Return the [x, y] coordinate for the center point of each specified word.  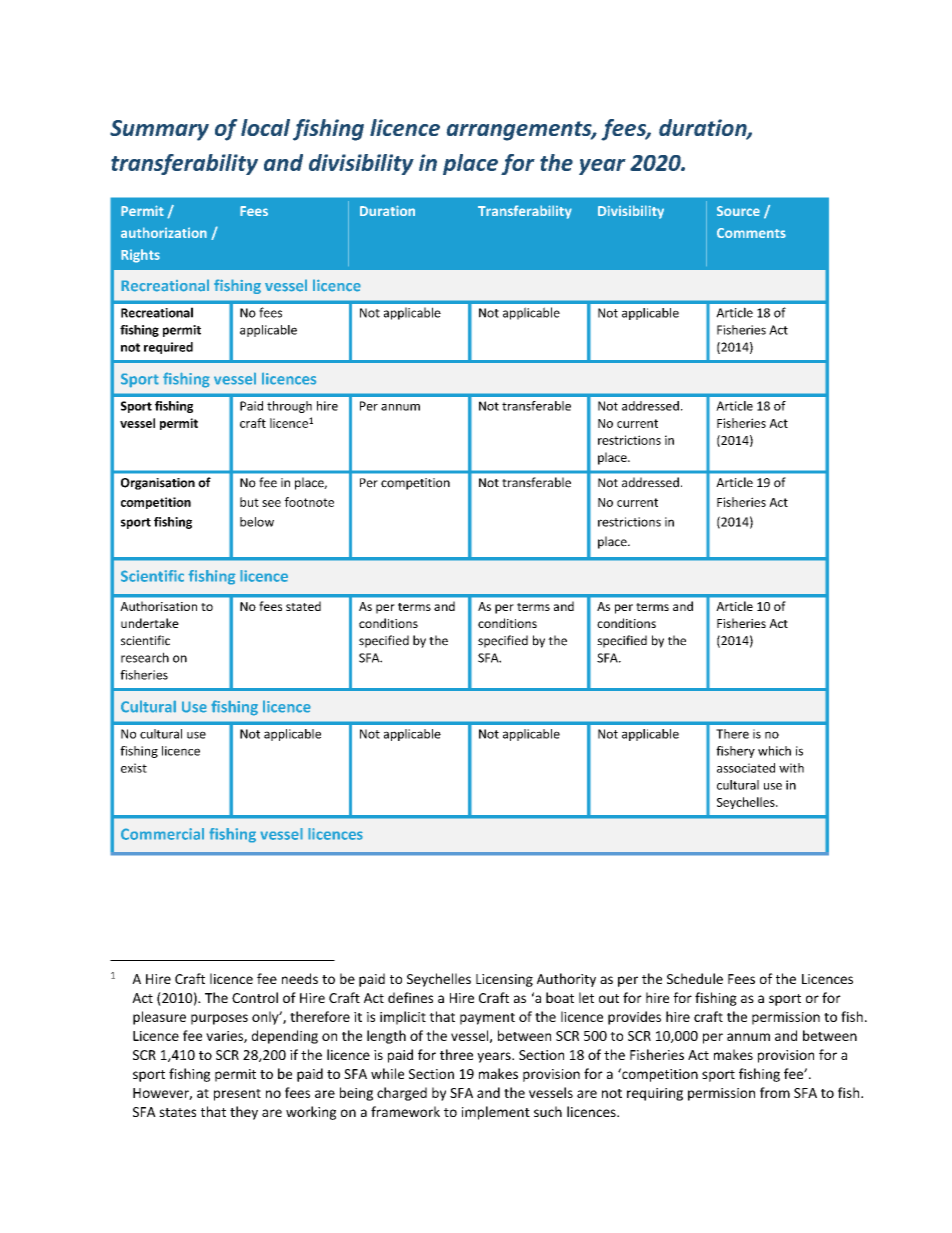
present [237, 1095]
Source [738, 211]
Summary [159, 130]
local [265, 127]
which [774, 751]
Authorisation [158, 606]
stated [303, 606]
